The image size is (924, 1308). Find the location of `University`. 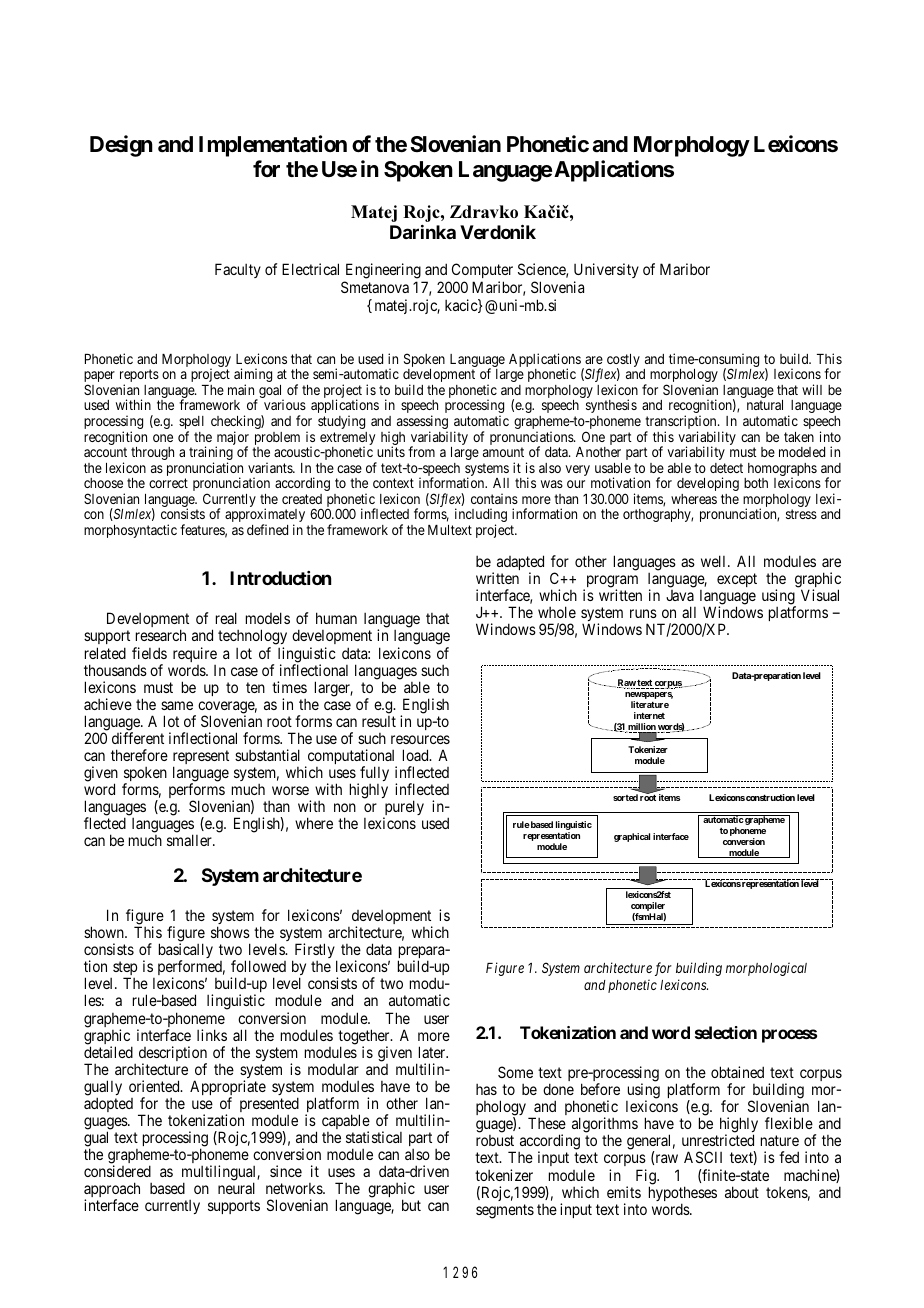

University is located at coordinates (606, 272).
